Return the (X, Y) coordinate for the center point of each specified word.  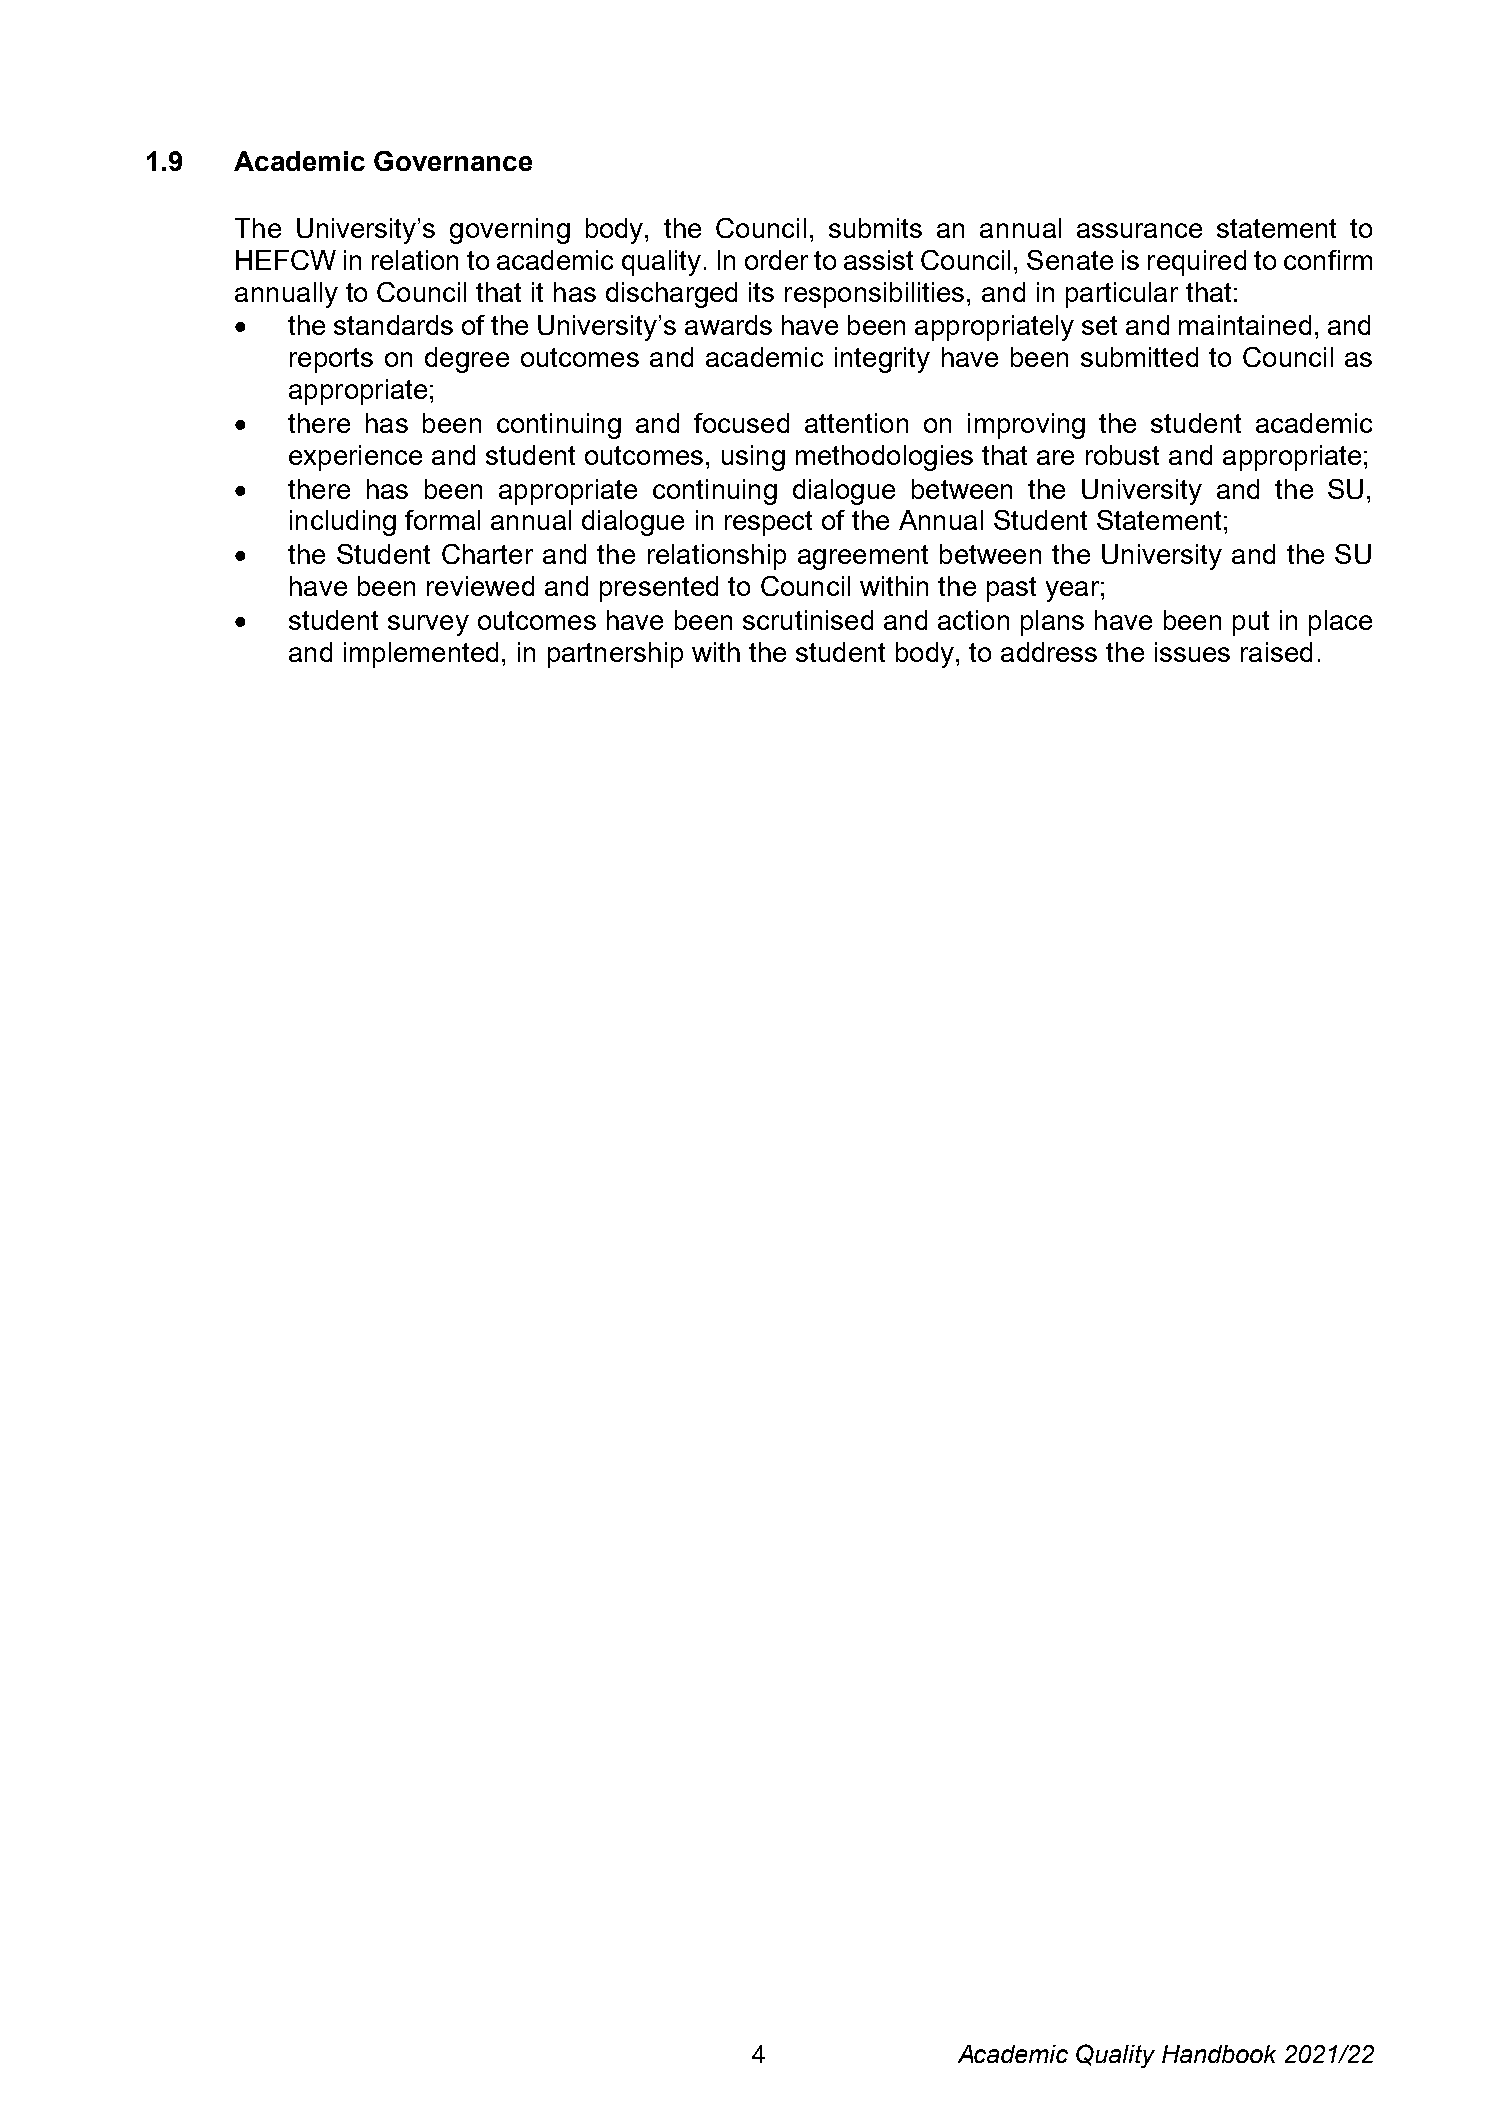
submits (875, 228)
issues (1192, 652)
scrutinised (808, 620)
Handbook (1219, 2054)
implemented (421, 655)
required (1197, 263)
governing (510, 231)
